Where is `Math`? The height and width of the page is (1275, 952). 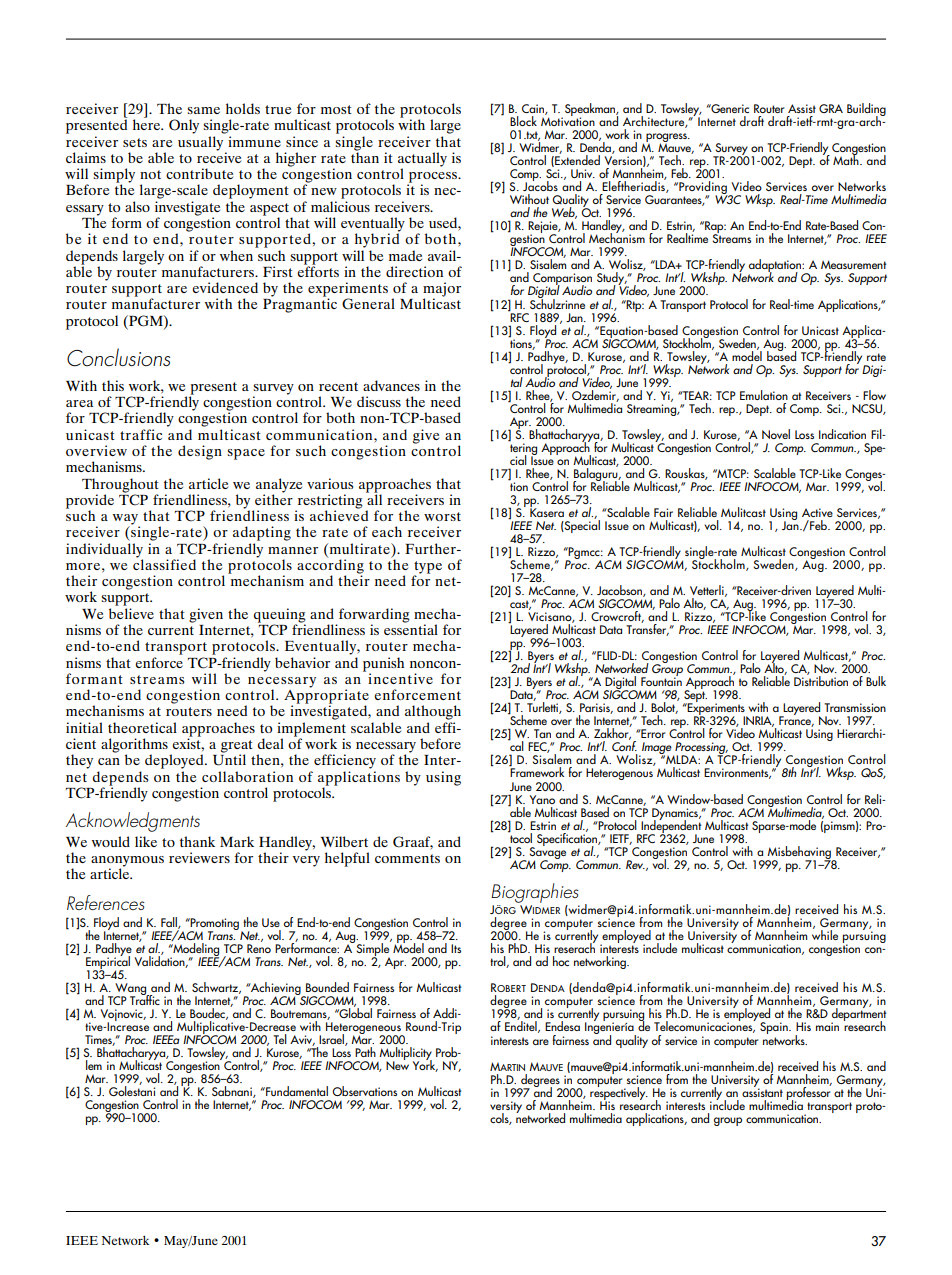
Math is located at coordinates (847, 159).
